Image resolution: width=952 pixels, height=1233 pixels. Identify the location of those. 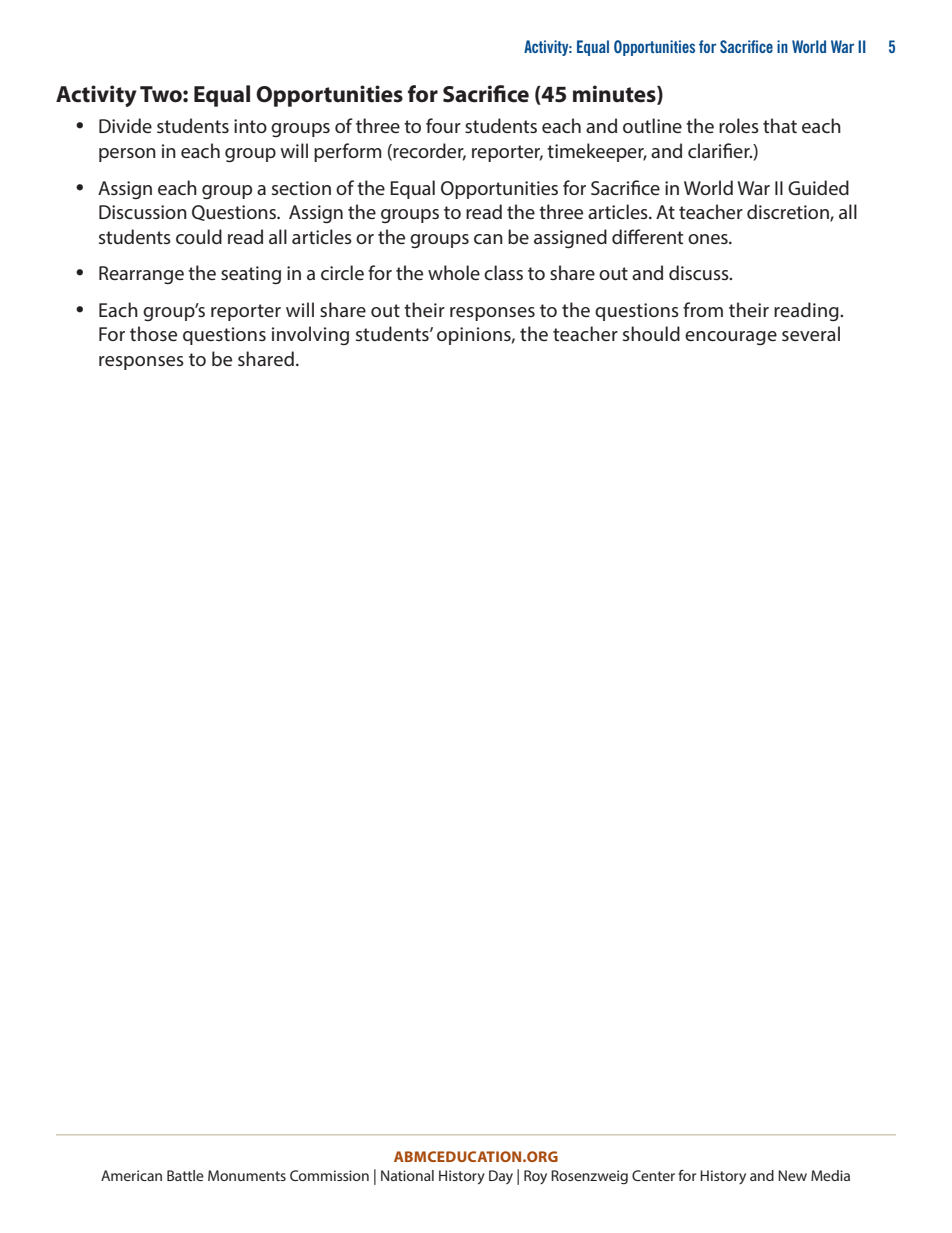
(153, 333).
